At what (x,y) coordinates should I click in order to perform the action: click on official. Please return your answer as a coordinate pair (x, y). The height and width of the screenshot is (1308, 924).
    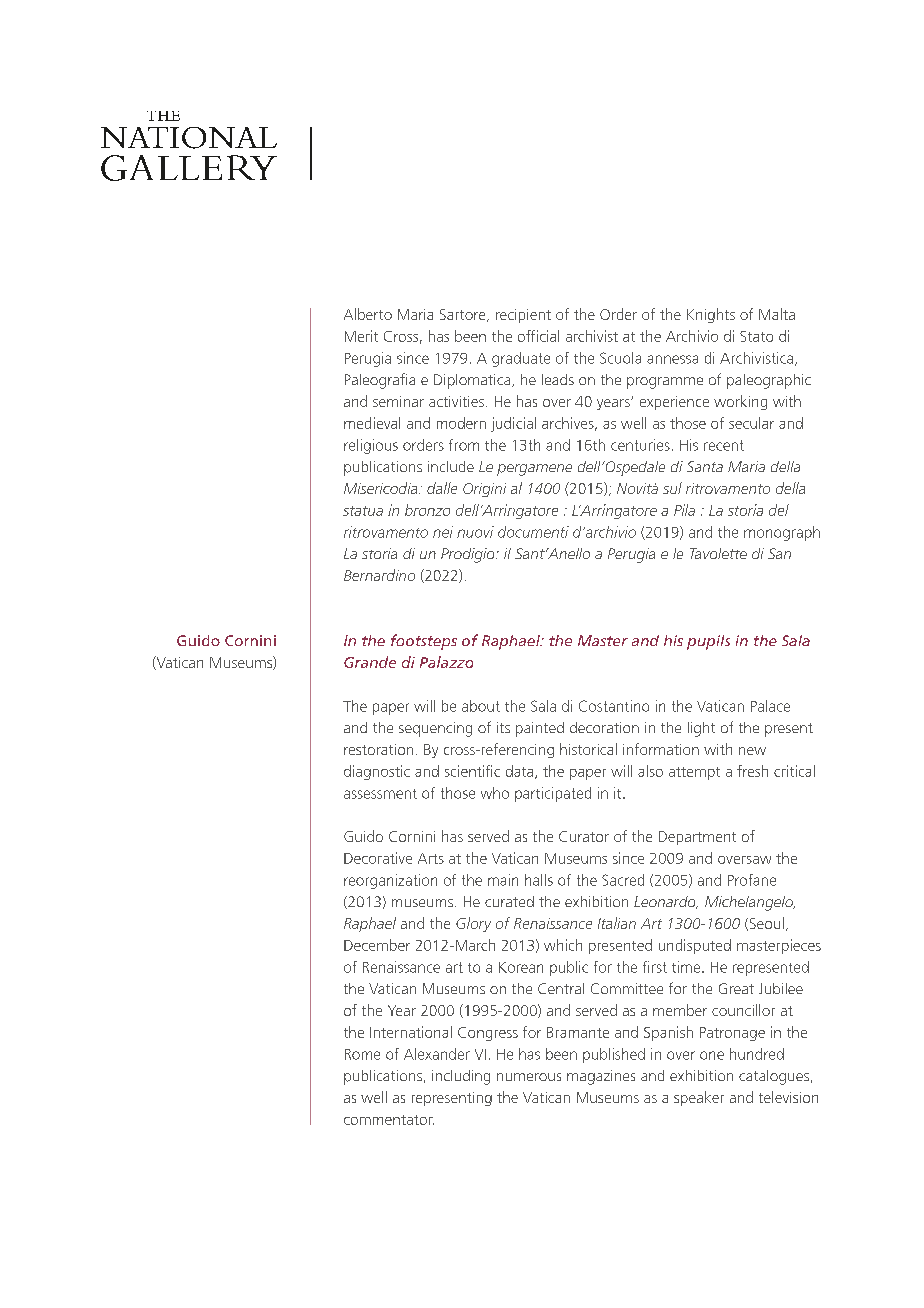
    Looking at the image, I should click on (538, 336).
